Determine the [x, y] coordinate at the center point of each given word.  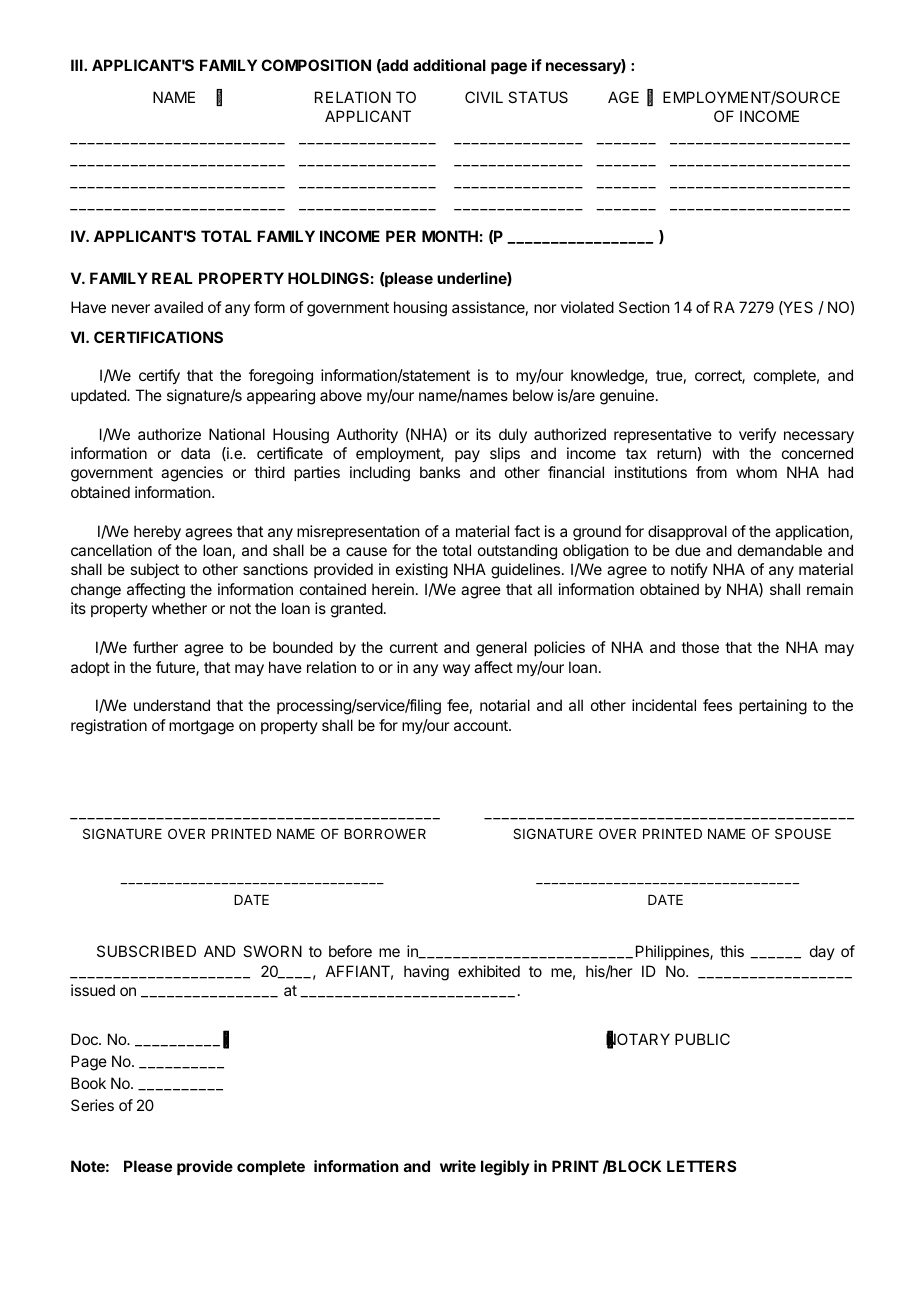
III [78, 65]
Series [92, 1105]
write [458, 1166]
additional [449, 65]
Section [644, 307]
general [501, 649]
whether [179, 608]
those [700, 647]
